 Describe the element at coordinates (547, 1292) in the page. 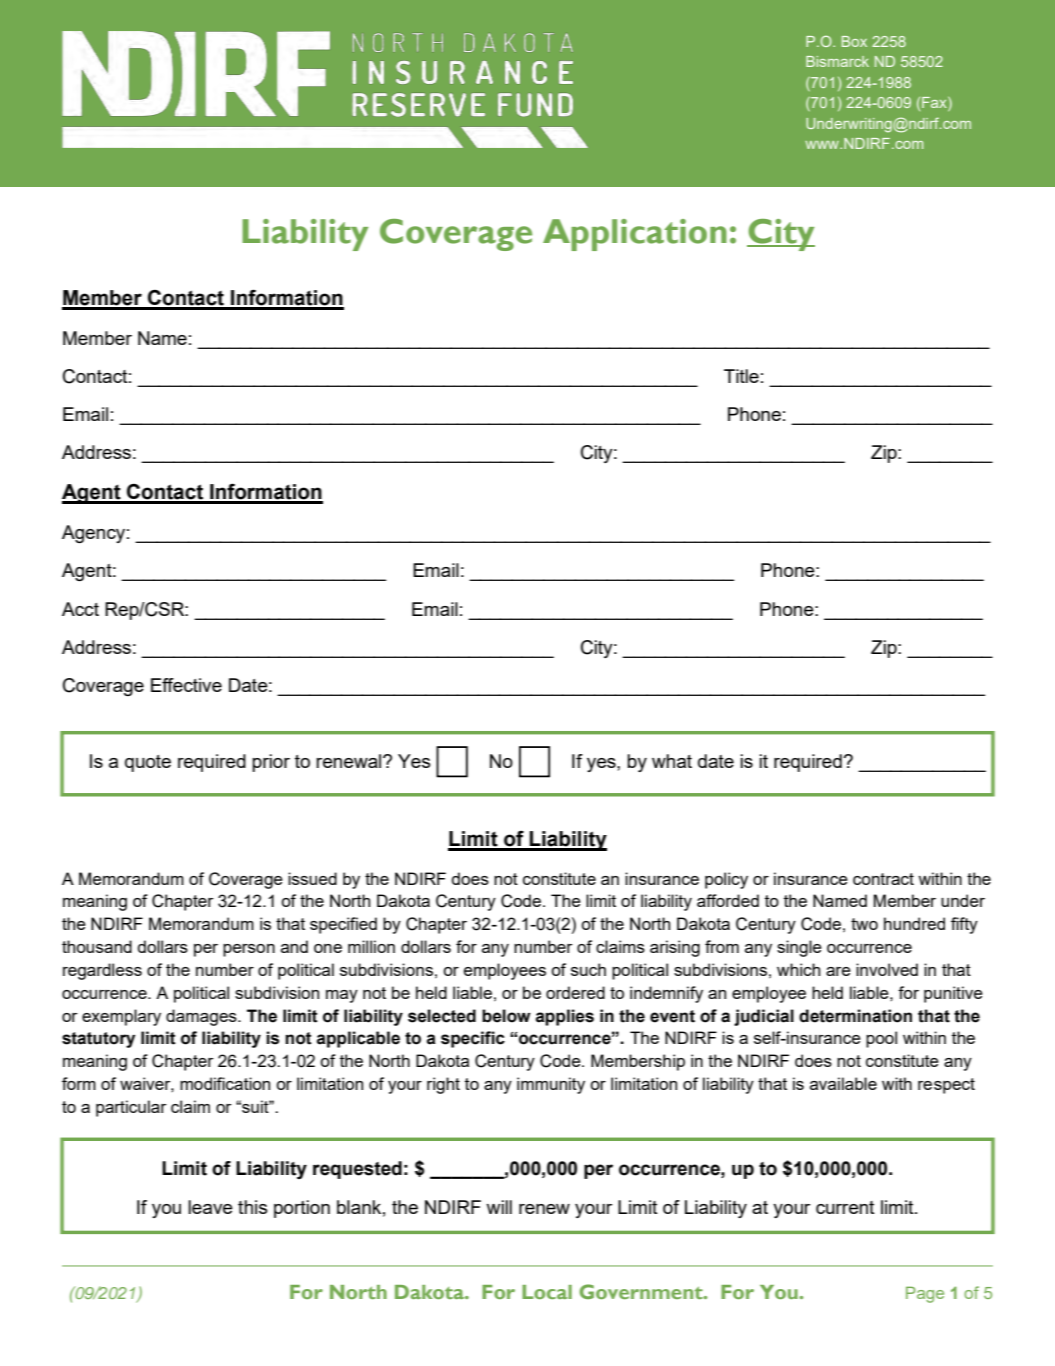

I see `Local` at that location.
